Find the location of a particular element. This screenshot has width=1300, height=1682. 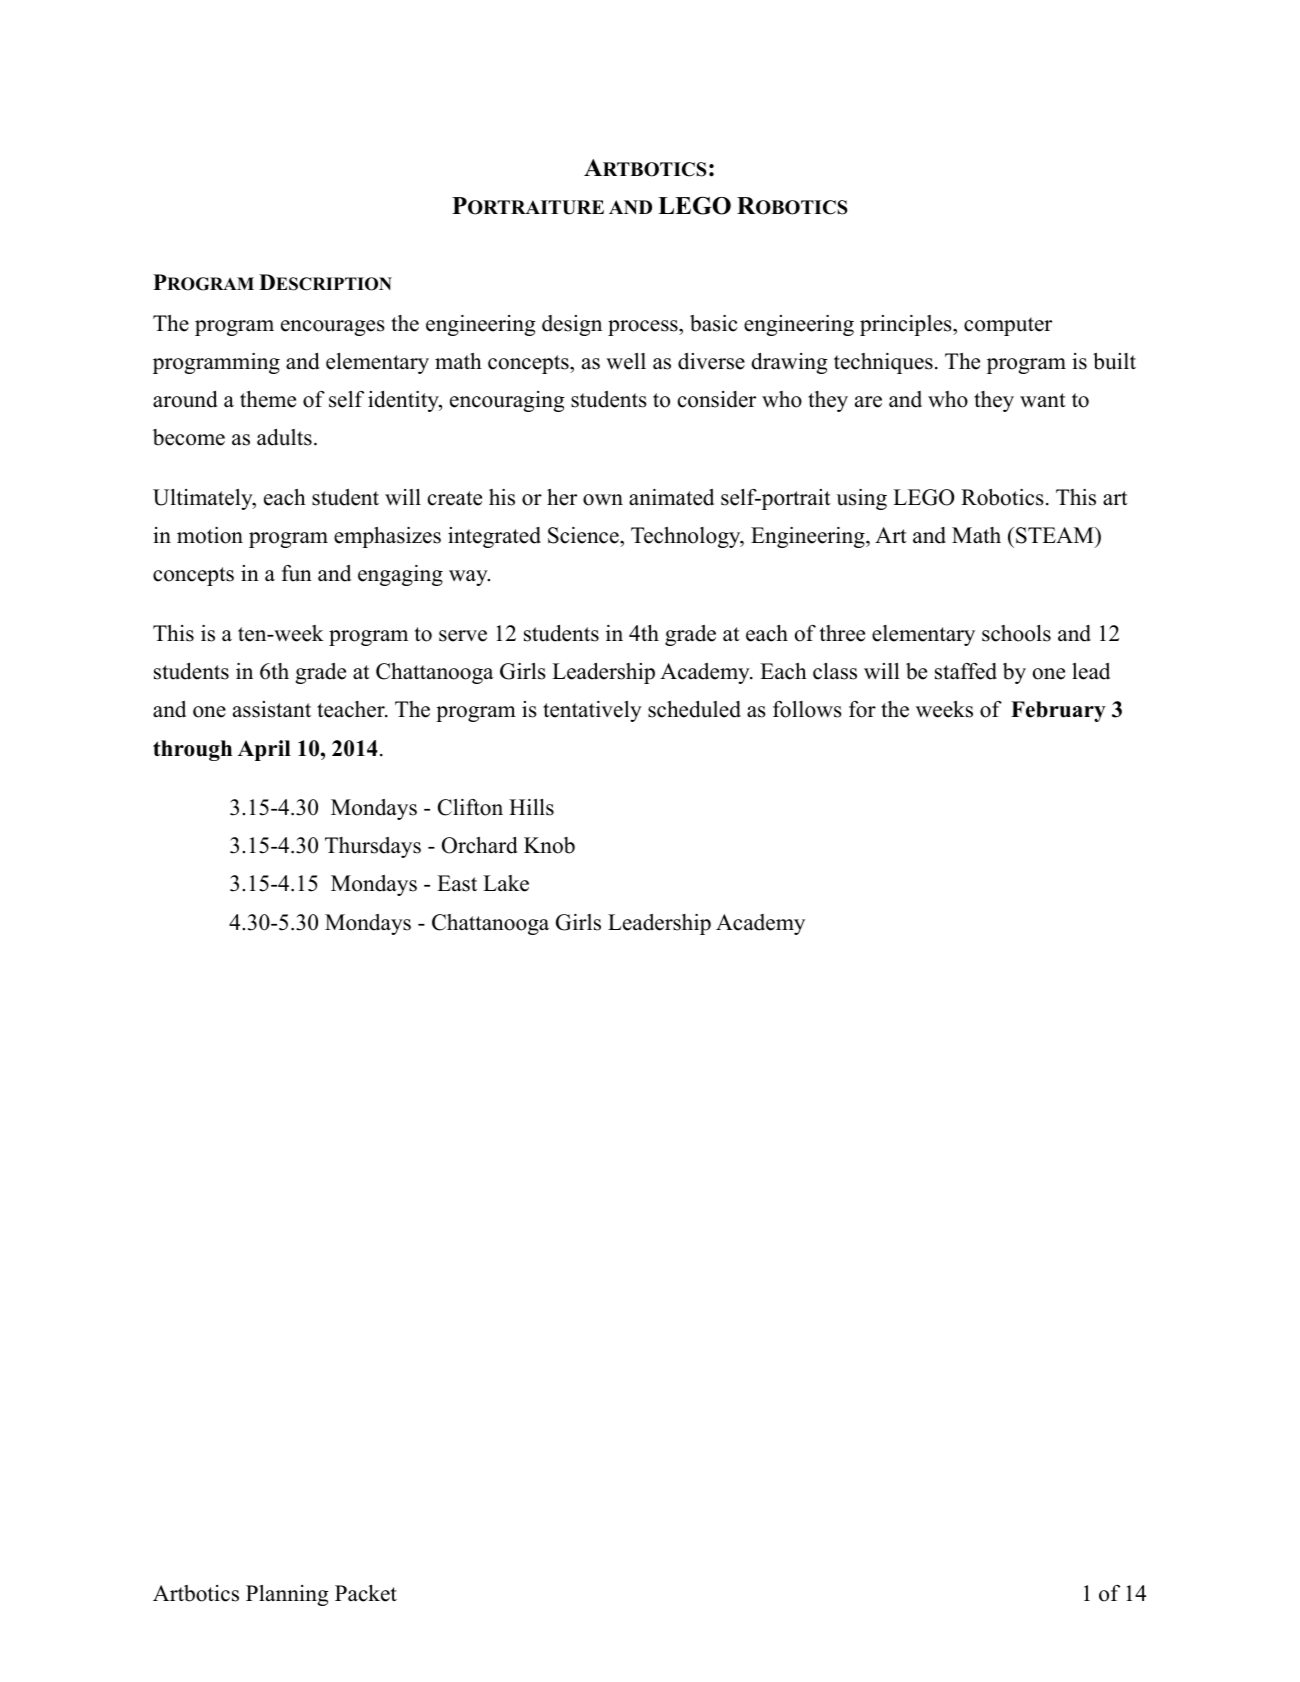

staffed is located at coordinates (966, 671).
